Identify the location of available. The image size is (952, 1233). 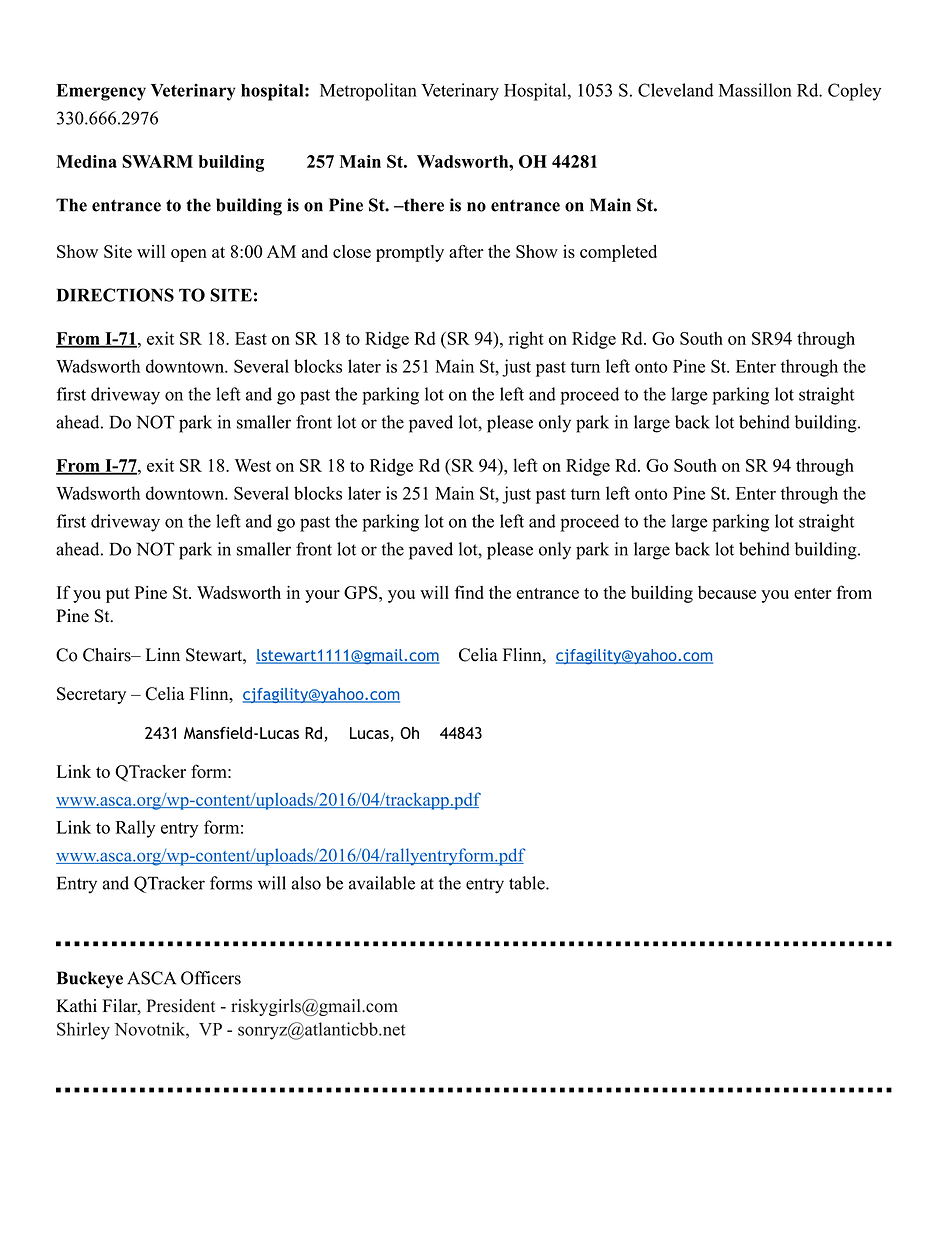
(382, 883).
